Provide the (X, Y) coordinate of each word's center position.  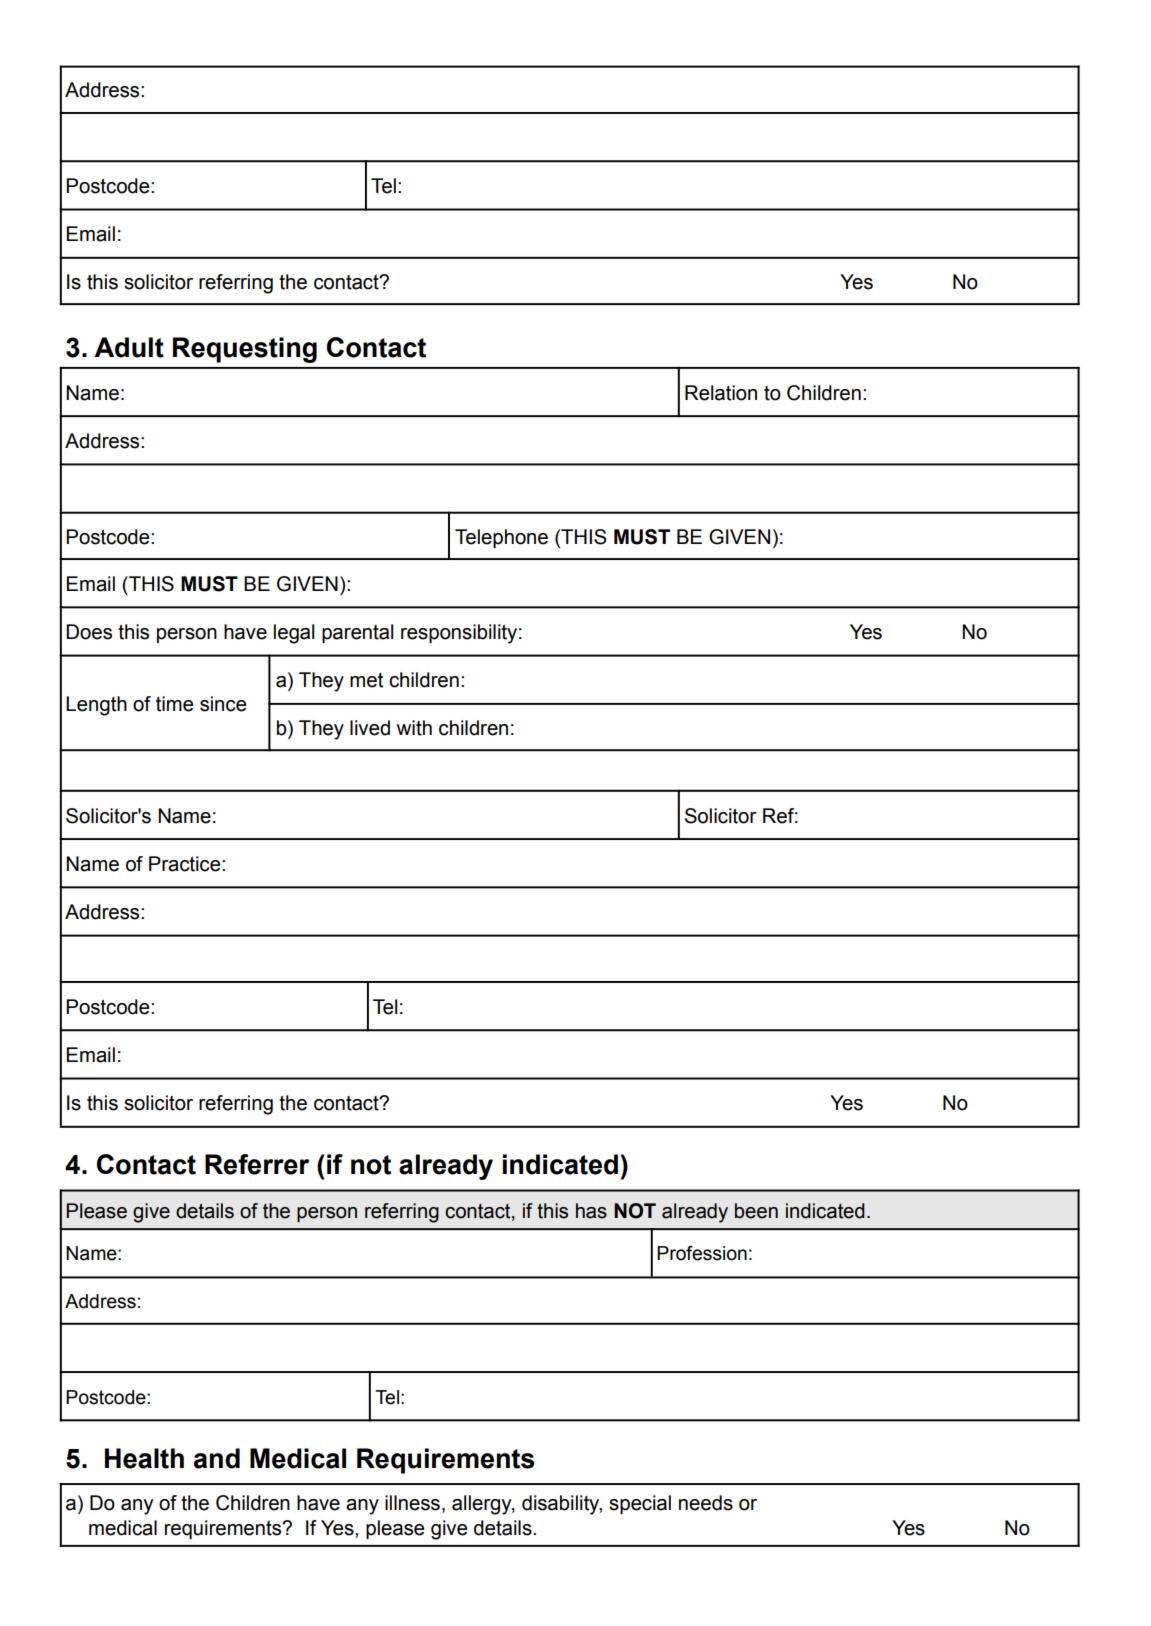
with (414, 728)
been (756, 1211)
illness (412, 1503)
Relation (721, 393)
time (175, 704)
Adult (129, 347)
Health (144, 1458)
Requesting (245, 350)
